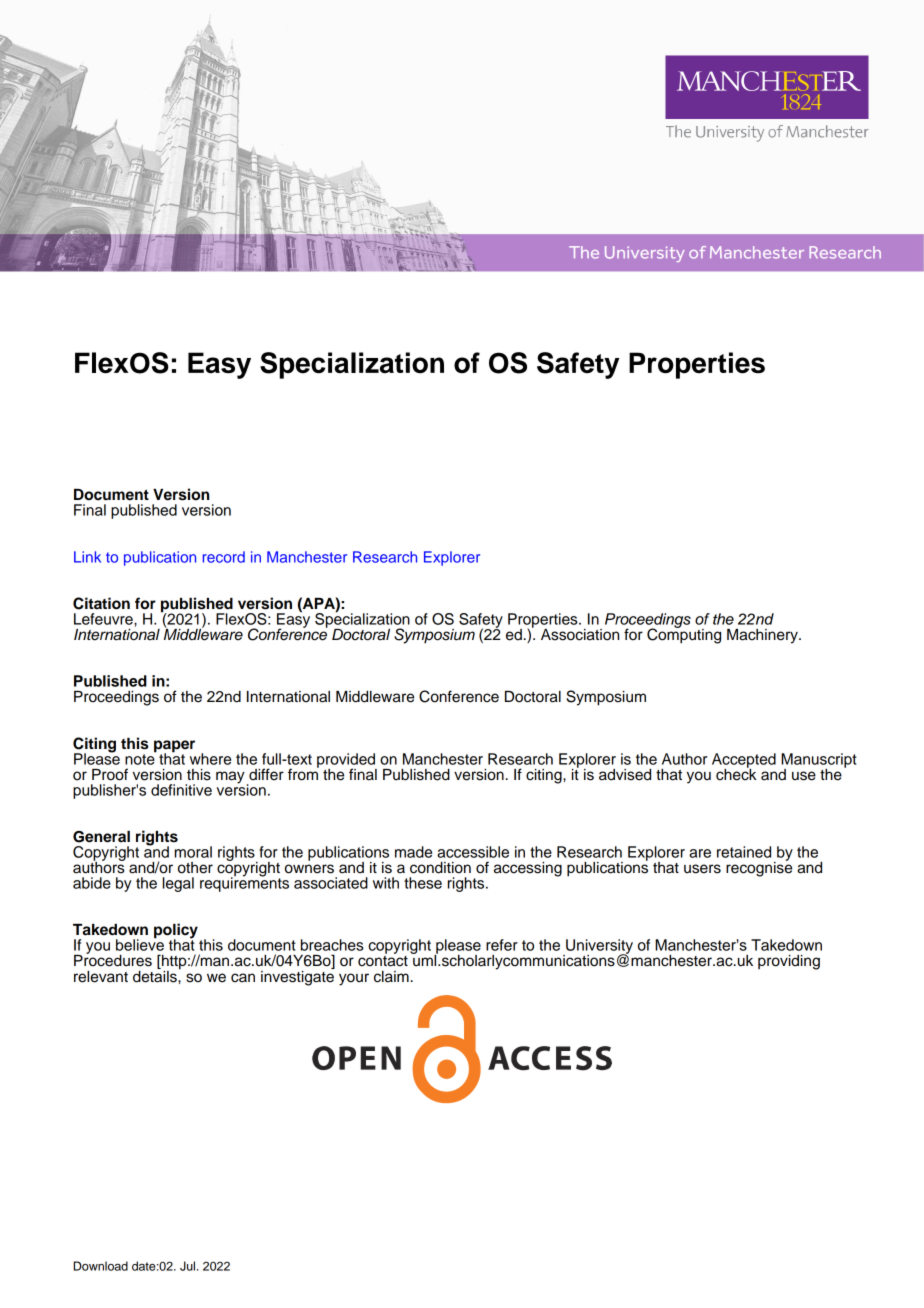 The image size is (924, 1308). I want to click on provided, so click(347, 761).
